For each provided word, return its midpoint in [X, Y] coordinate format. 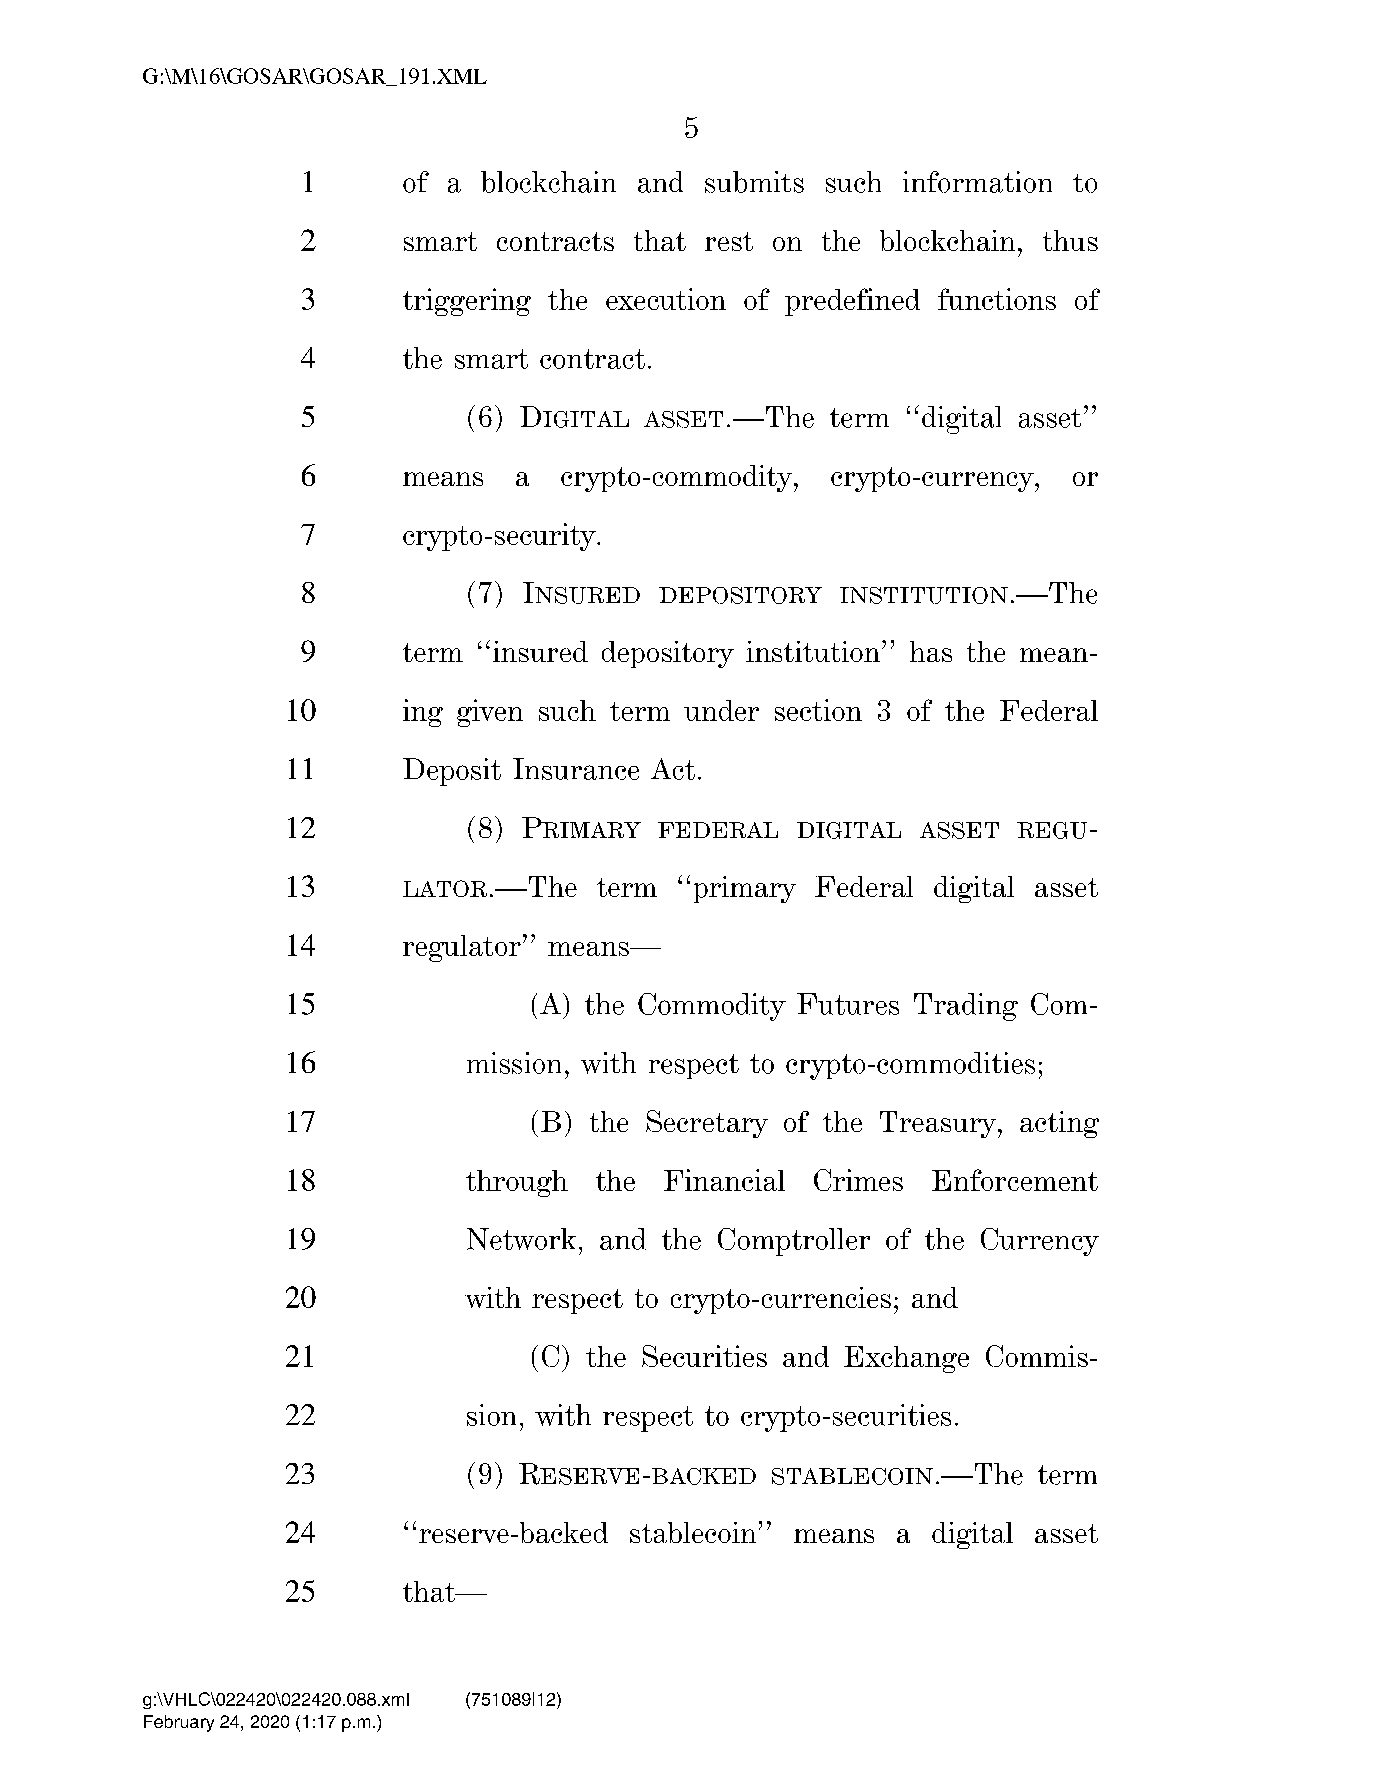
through [517, 1183]
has [931, 651]
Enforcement [1015, 1180]
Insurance [576, 769]
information [977, 182]
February [179, 1723]
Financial [724, 1180]
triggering [467, 302]
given [490, 713]
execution [666, 299]
